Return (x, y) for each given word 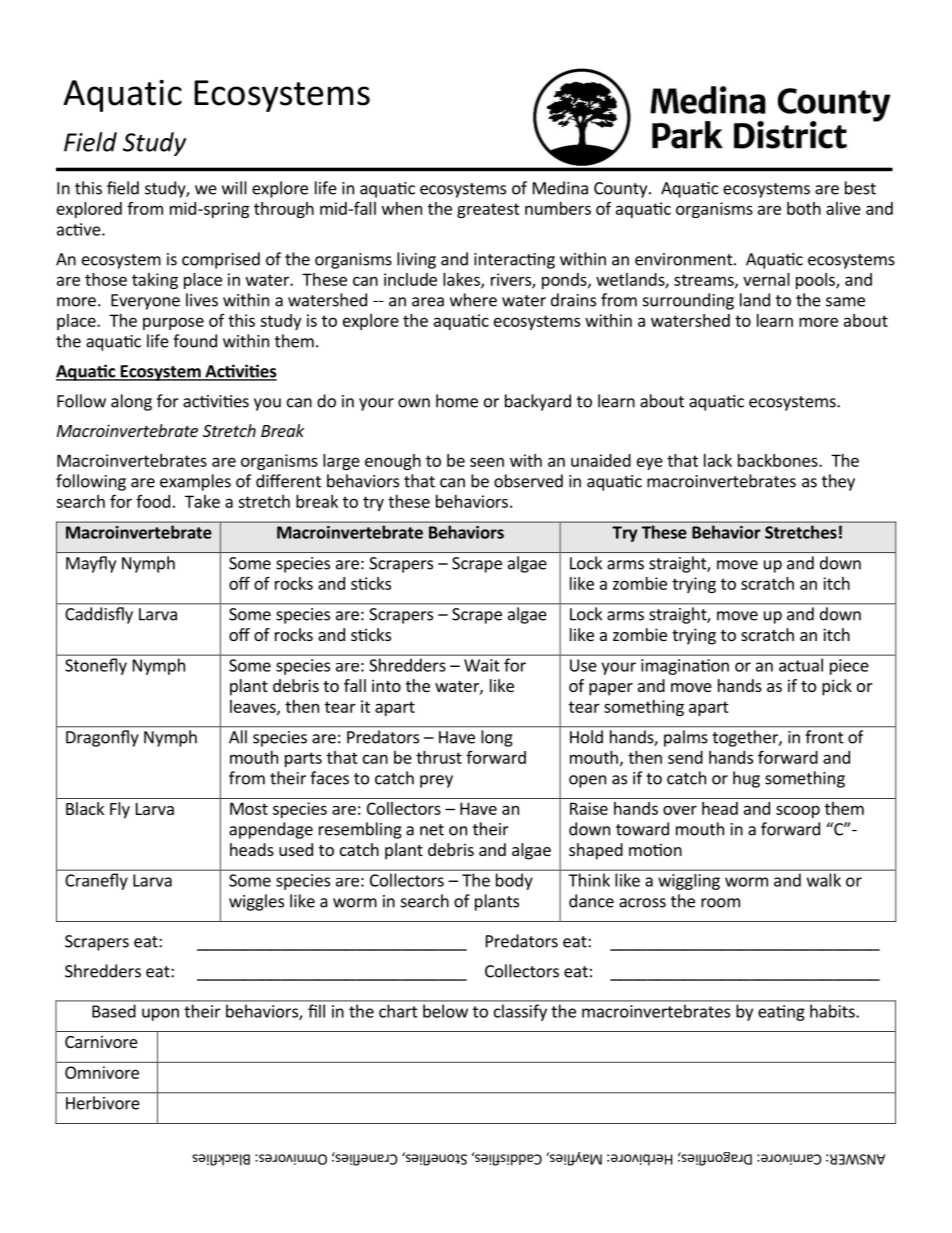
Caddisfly (99, 615)
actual (801, 665)
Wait (482, 665)
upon (160, 1014)
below (445, 1011)
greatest (488, 210)
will (234, 188)
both (804, 208)
